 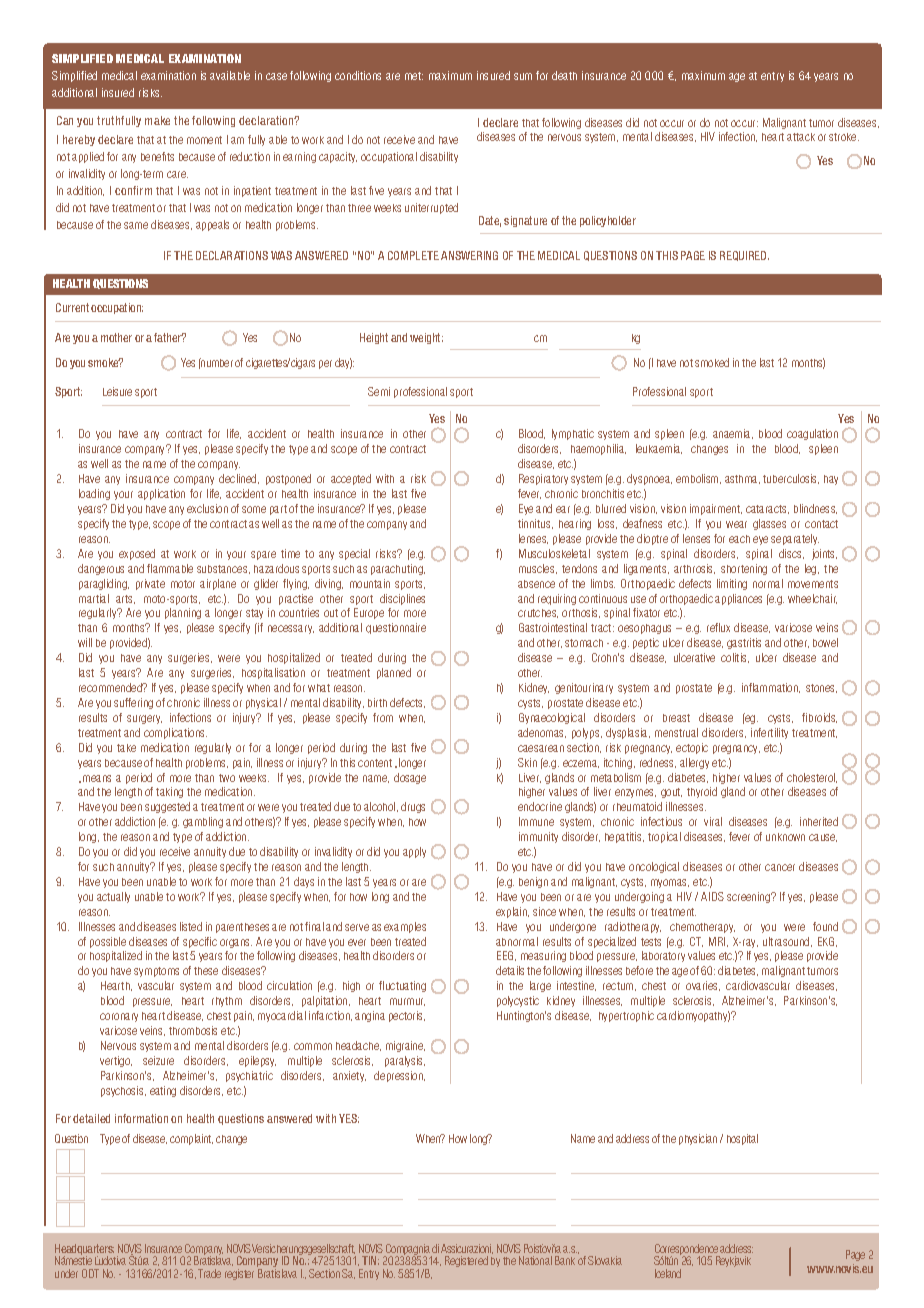 What do you see at coordinates (209, 1273) in the document?
I see `Trade` at bounding box center [209, 1273].
